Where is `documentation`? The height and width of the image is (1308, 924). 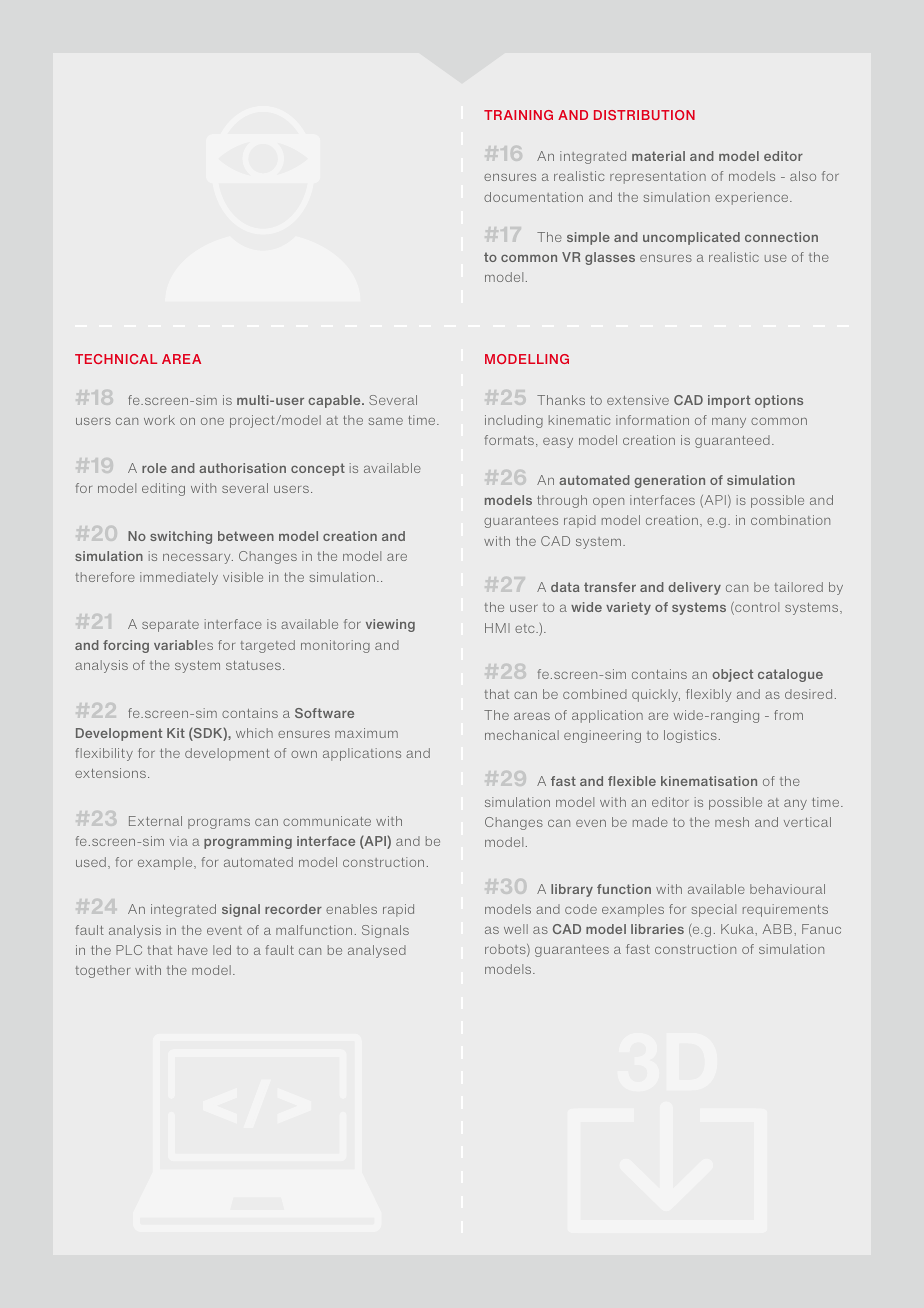 documentation is located at coordinates (533, 197).
